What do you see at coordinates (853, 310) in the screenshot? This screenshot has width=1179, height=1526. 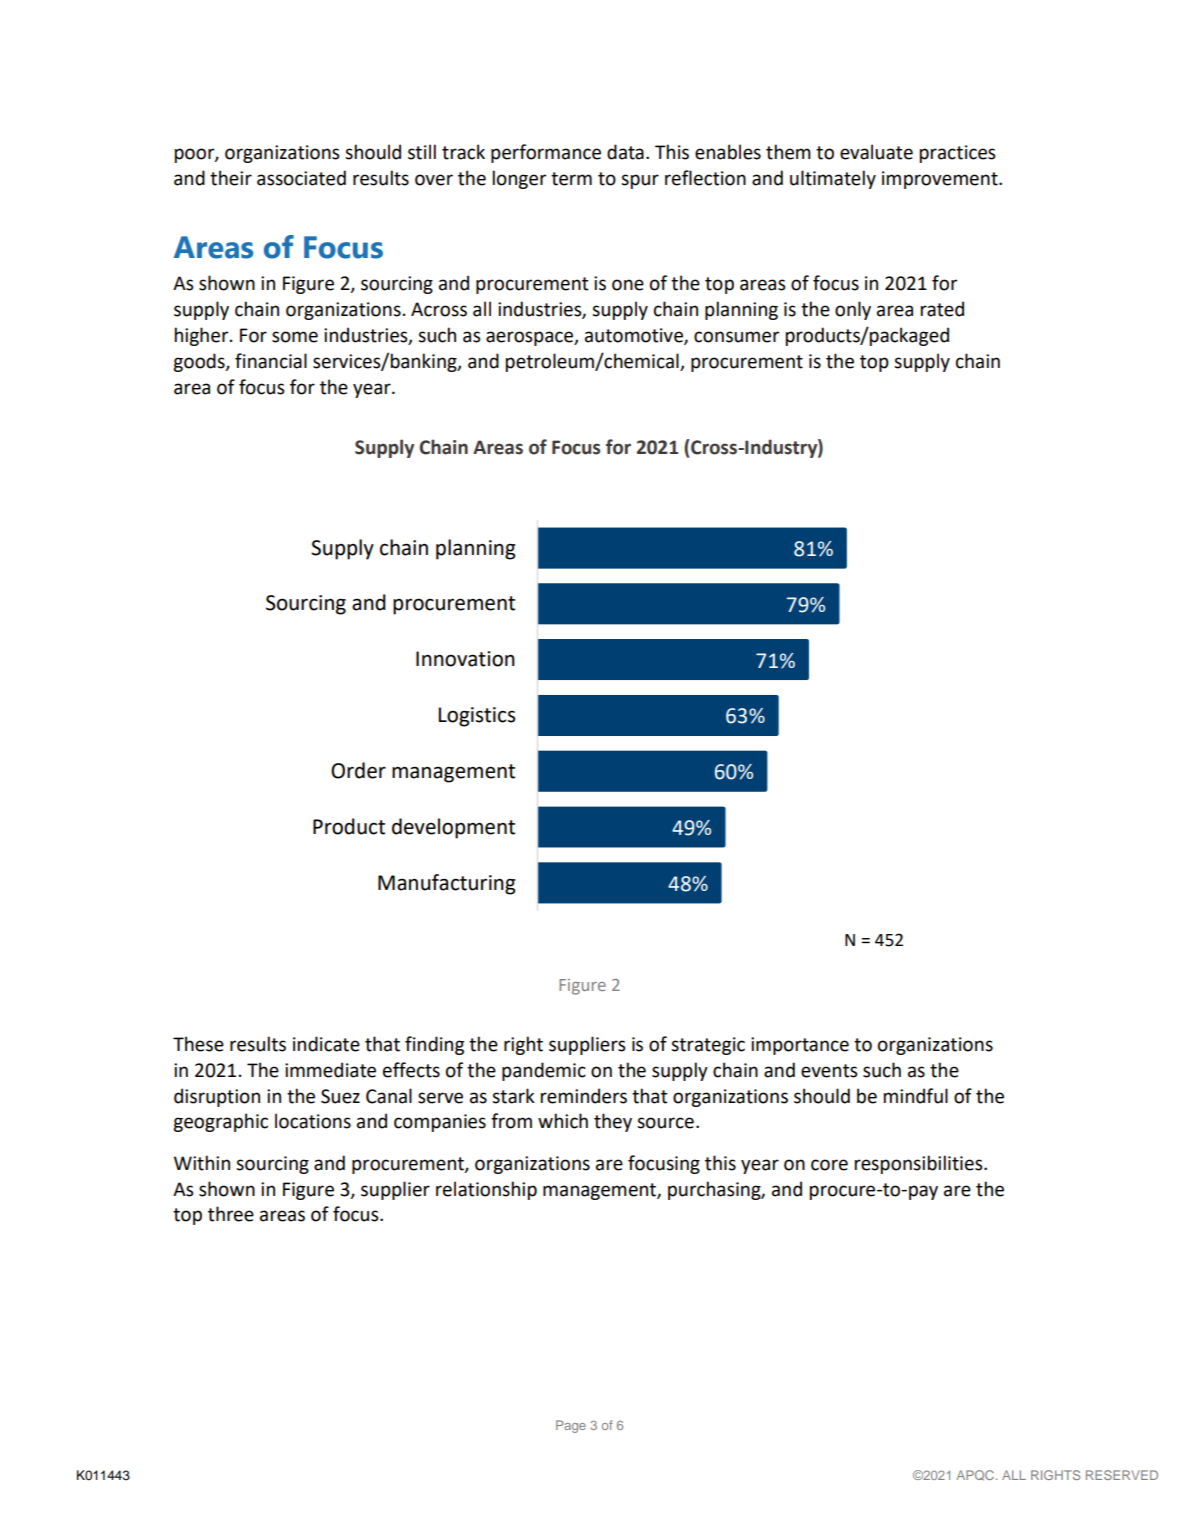 I see `only` at bounding box center [853, 310].
